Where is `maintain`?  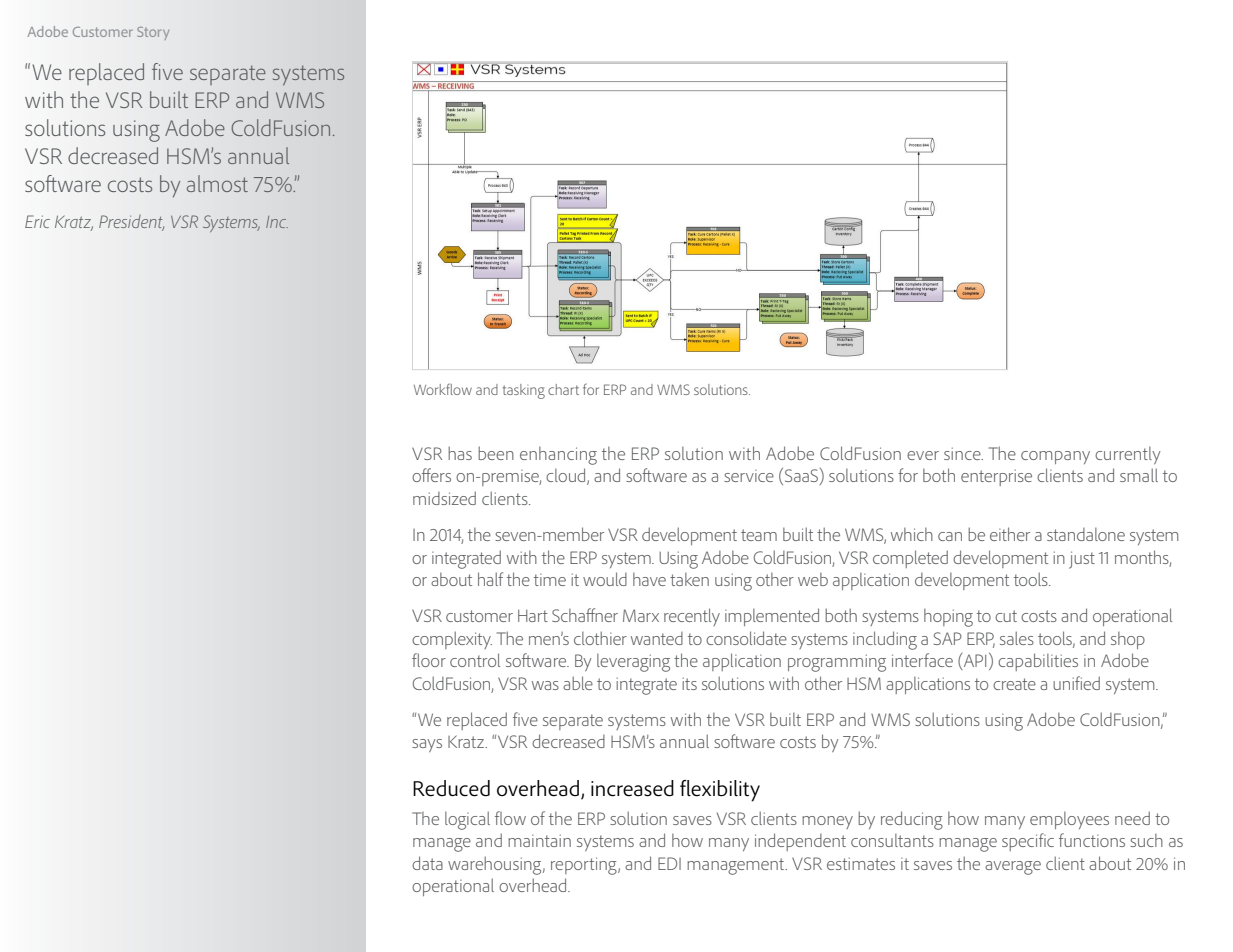
maintain is located at coordinates (539, 840).
